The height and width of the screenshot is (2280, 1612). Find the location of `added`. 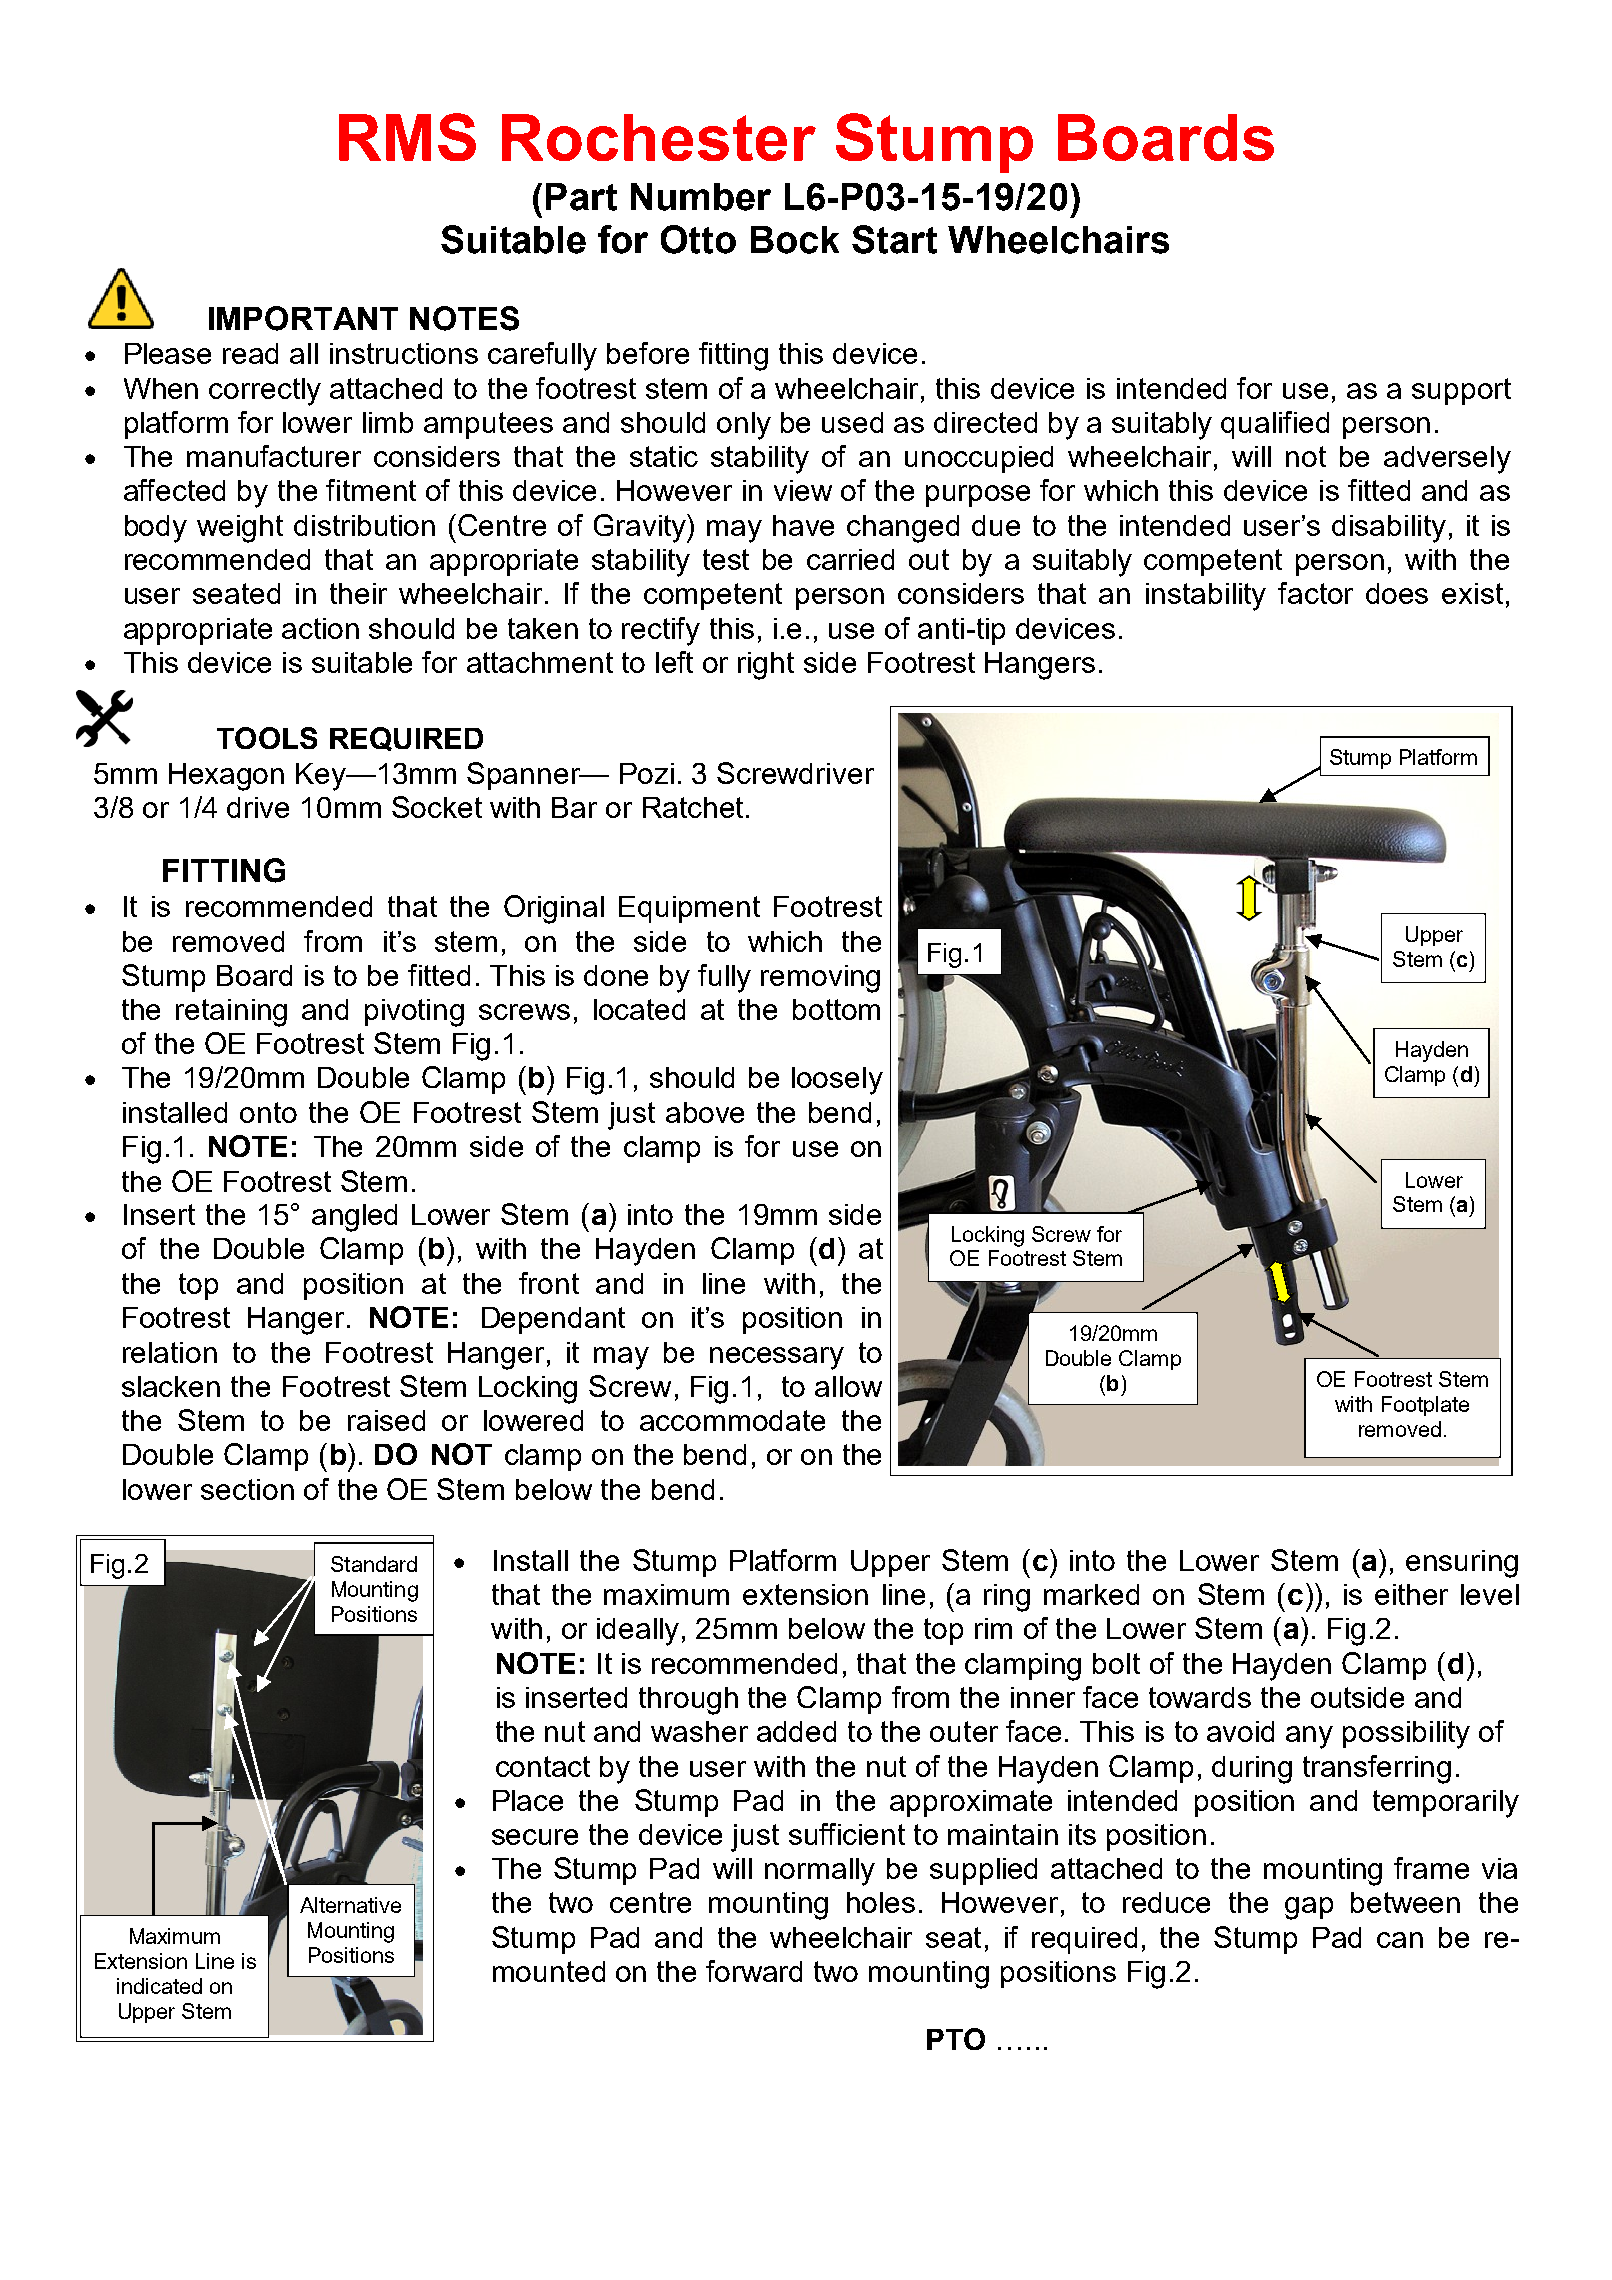

added is located at coordinates (796, 1731).
